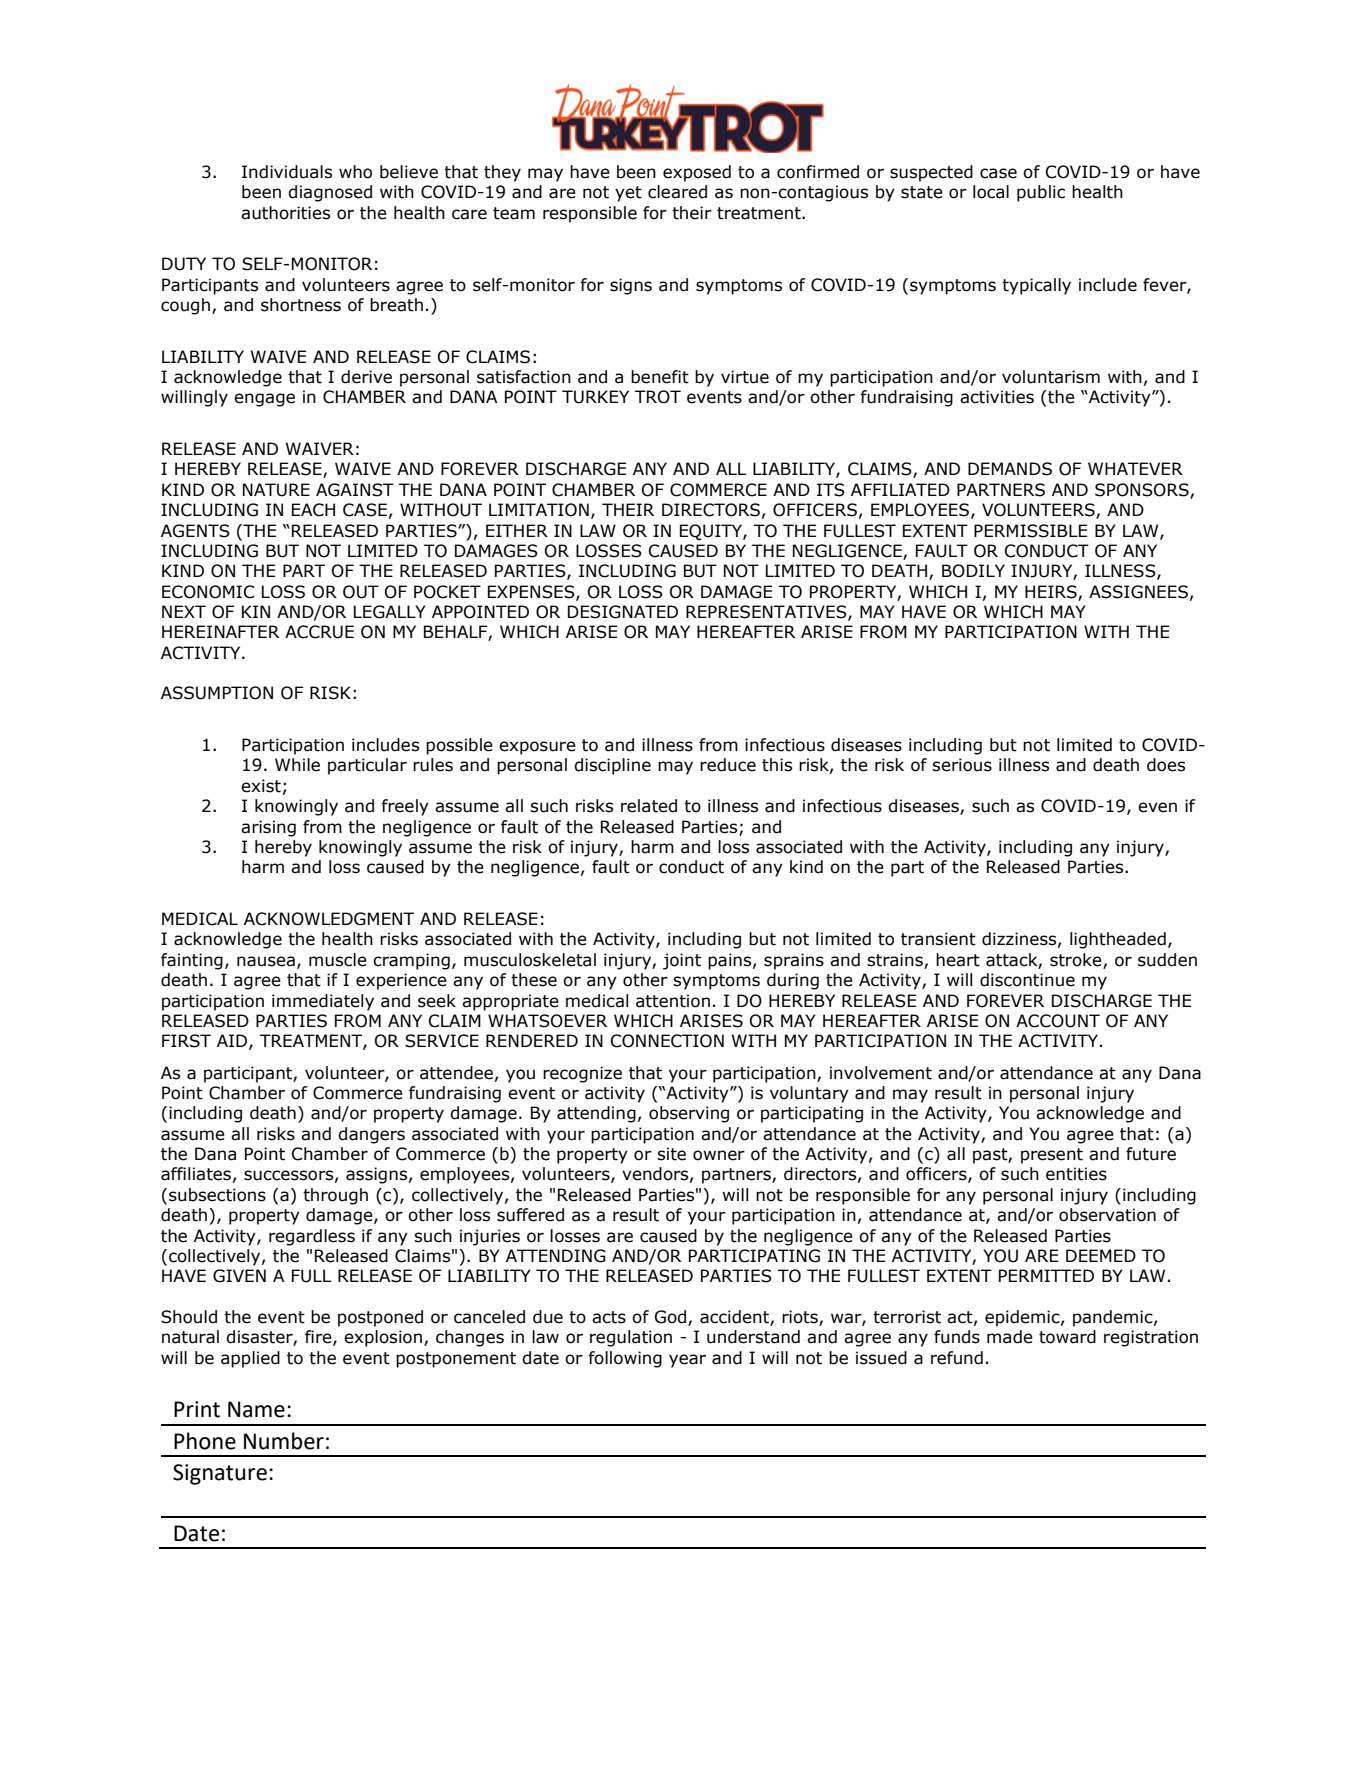 This screenshot has height=1770, width=1367. What do you see at coordinates (962, 765) in the screenshot?
I see `serious` at bounding box center [962, 765].
